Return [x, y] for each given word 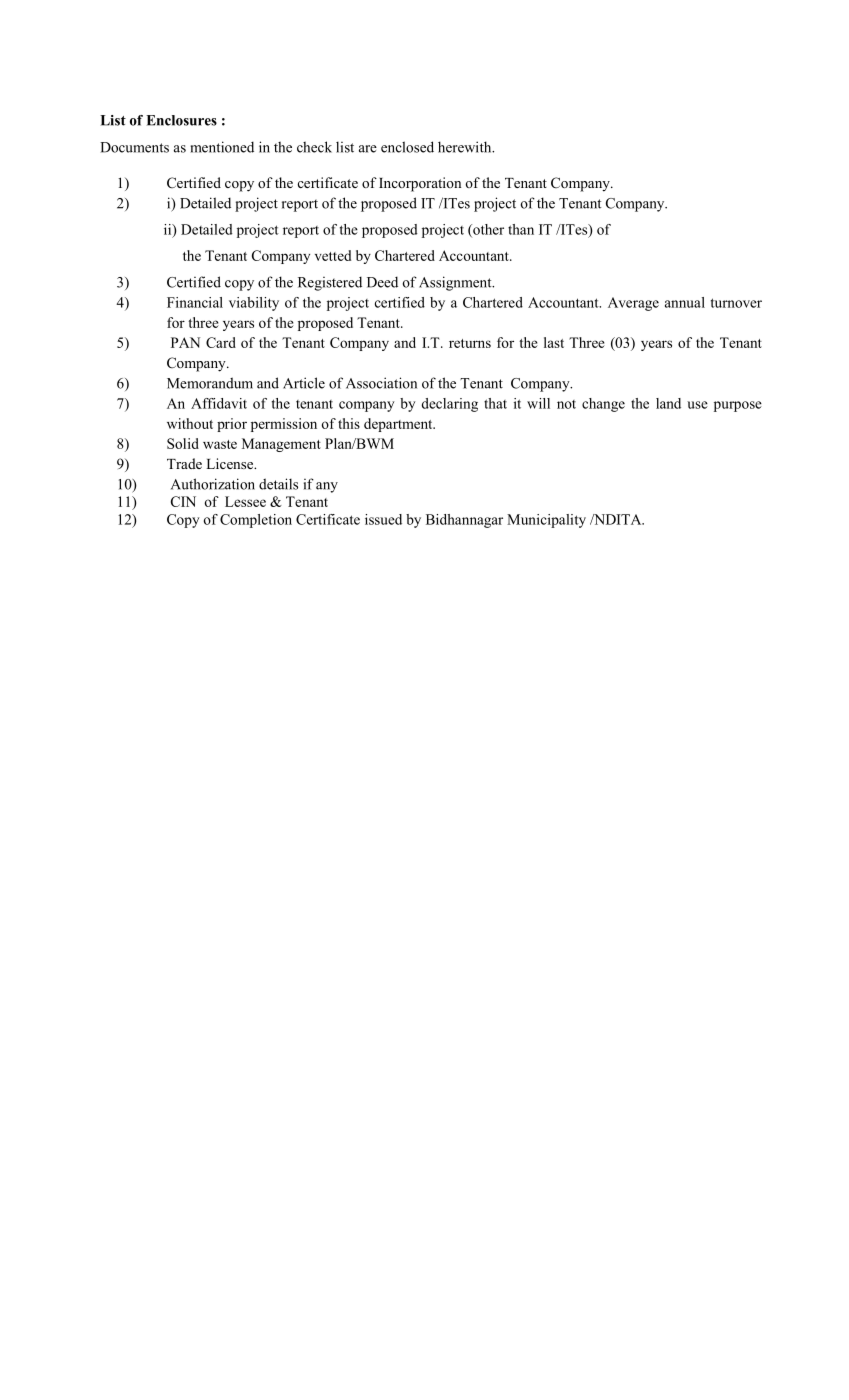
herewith [466, 147]
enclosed [407, 147]
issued [383, 519]
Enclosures [181, 120]
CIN [183, 501]
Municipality [546, 521]
